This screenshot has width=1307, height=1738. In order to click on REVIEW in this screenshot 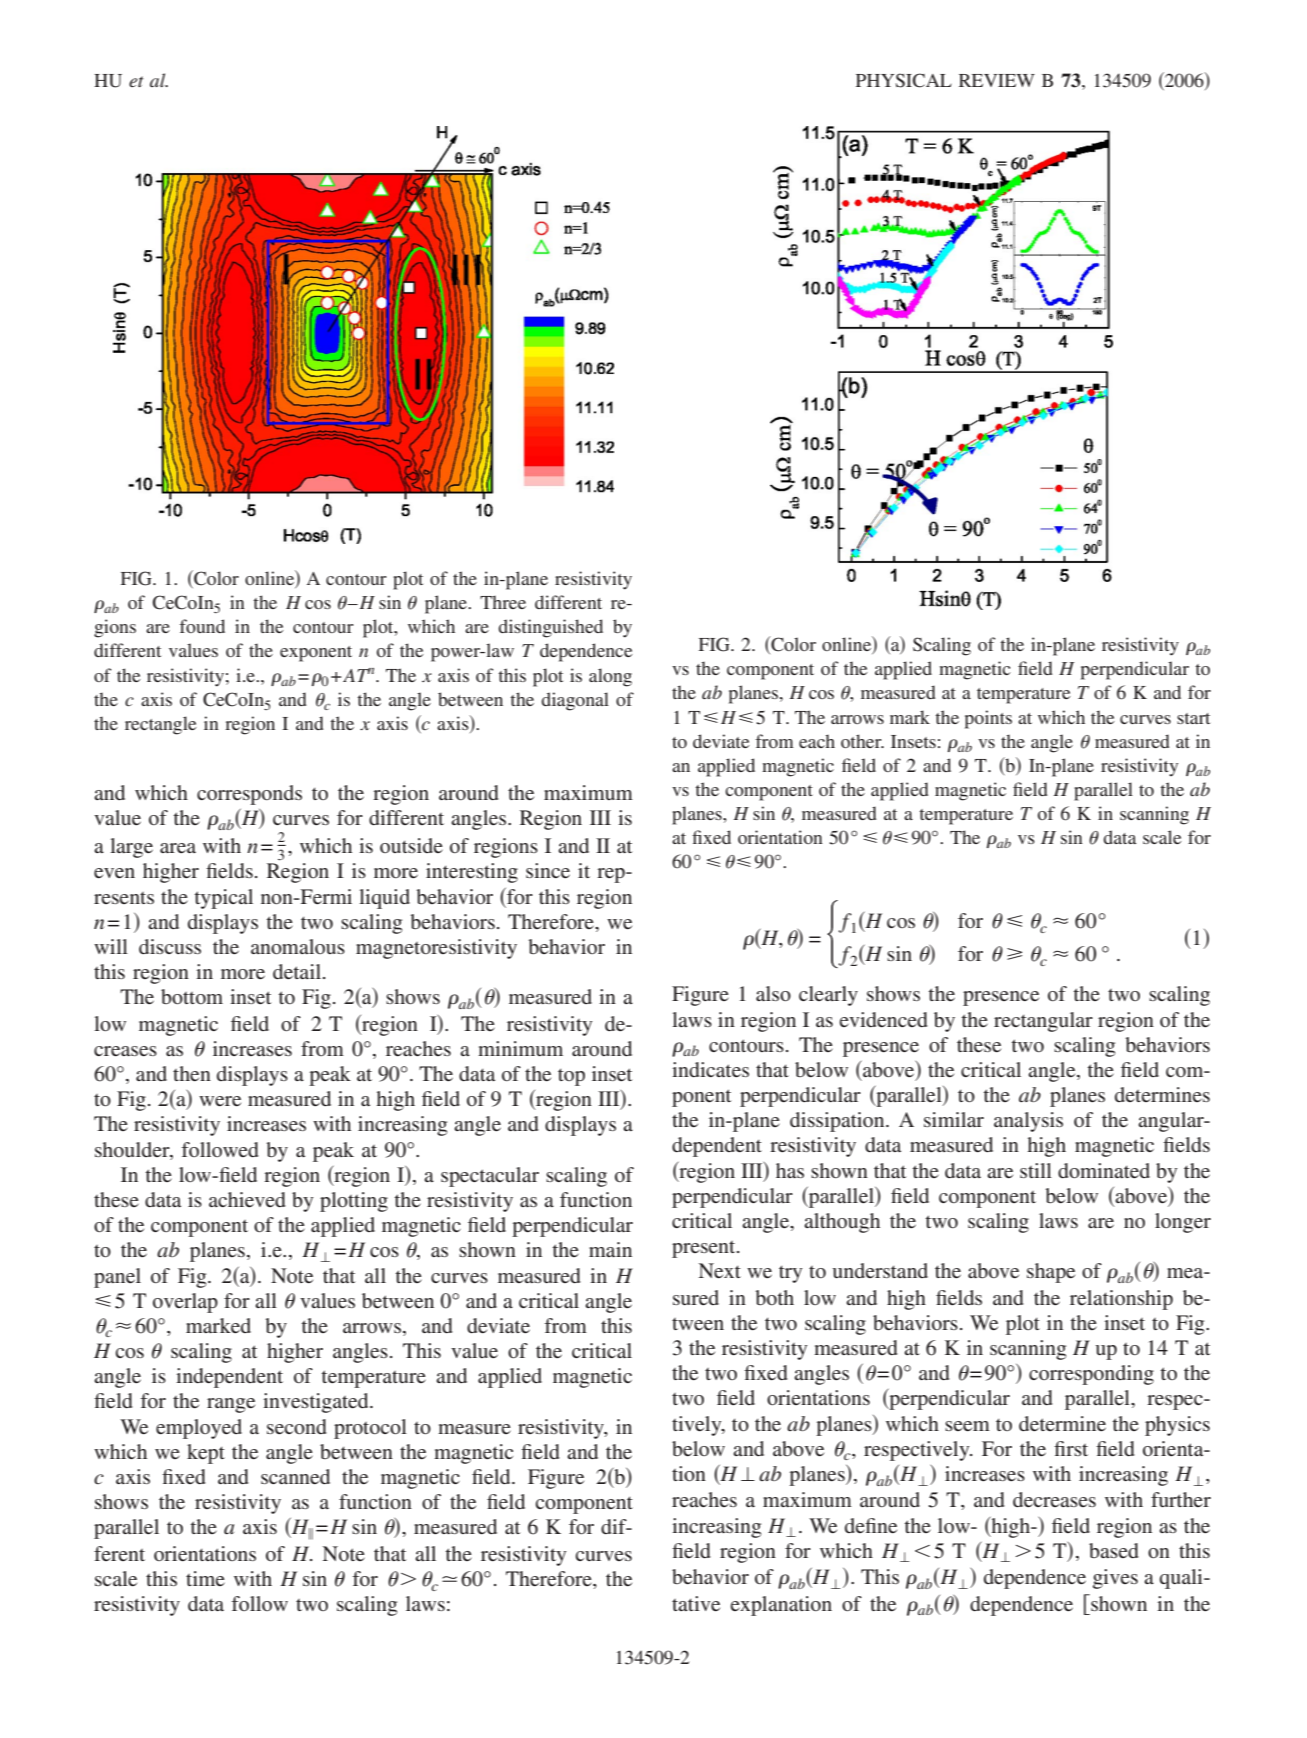, I will do `click(997, 80)`.
